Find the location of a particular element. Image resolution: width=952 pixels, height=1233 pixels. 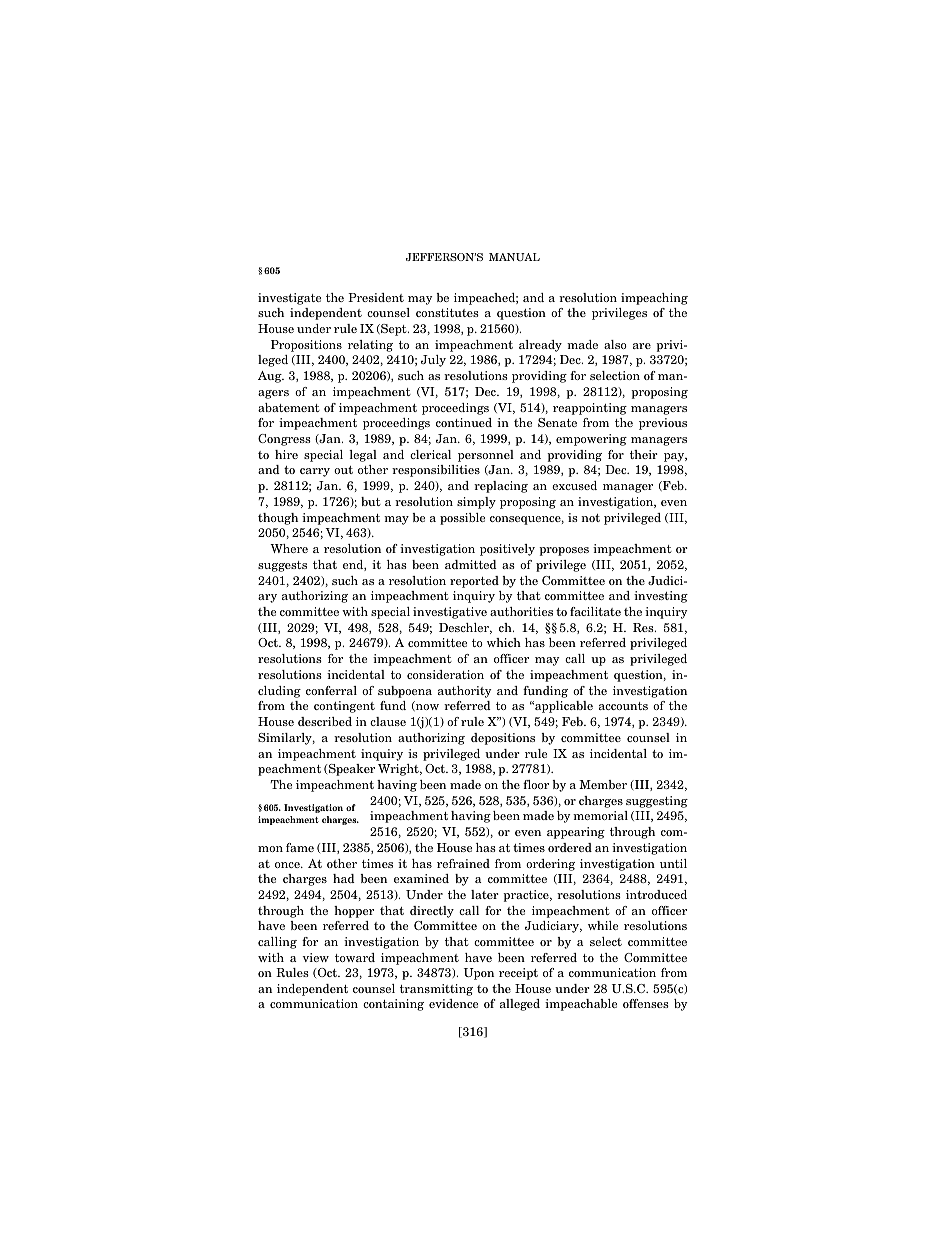

view is located at coordinates (316, 957).
